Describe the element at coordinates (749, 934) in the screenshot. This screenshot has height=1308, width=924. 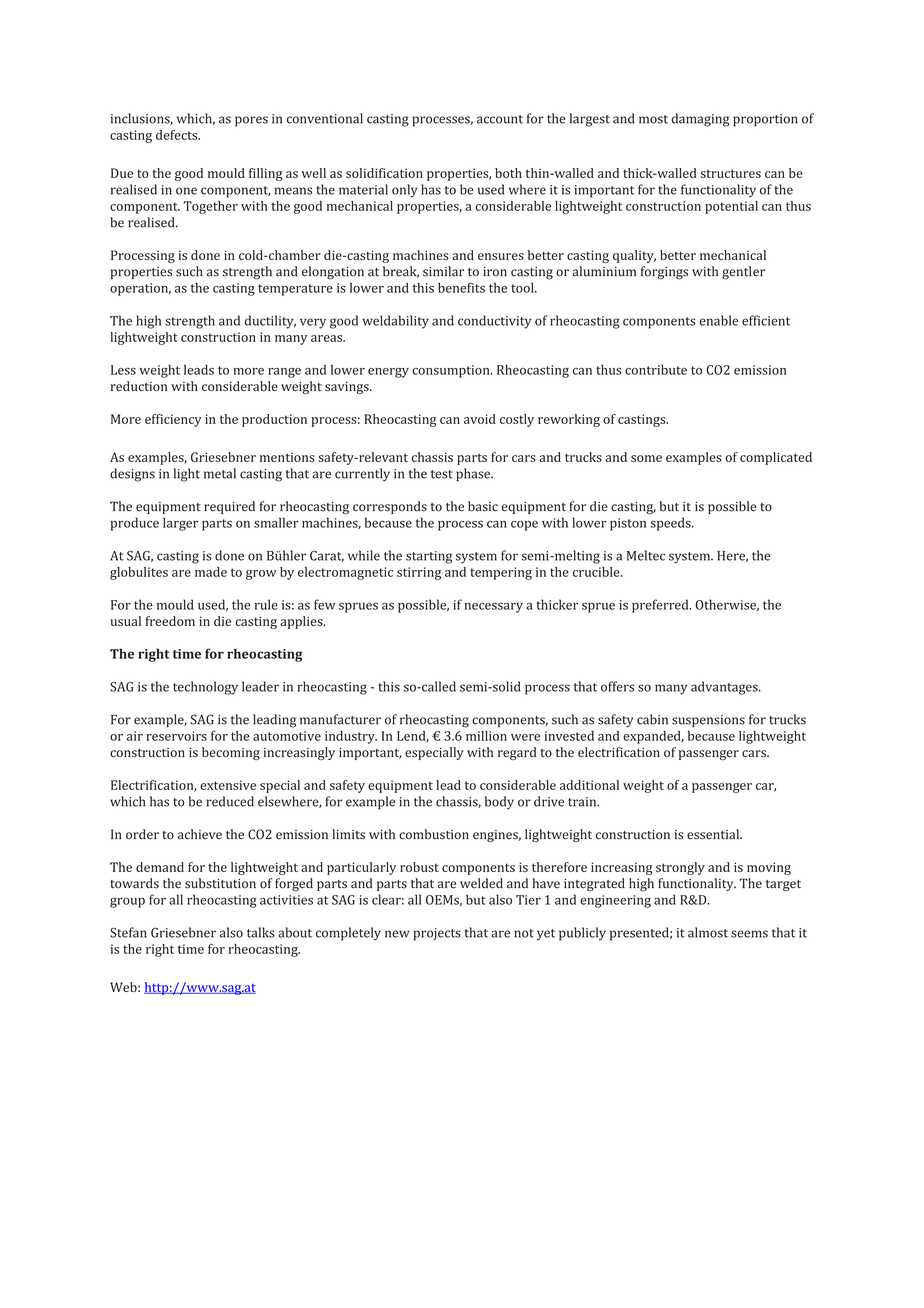
I see `seems` at that location.
